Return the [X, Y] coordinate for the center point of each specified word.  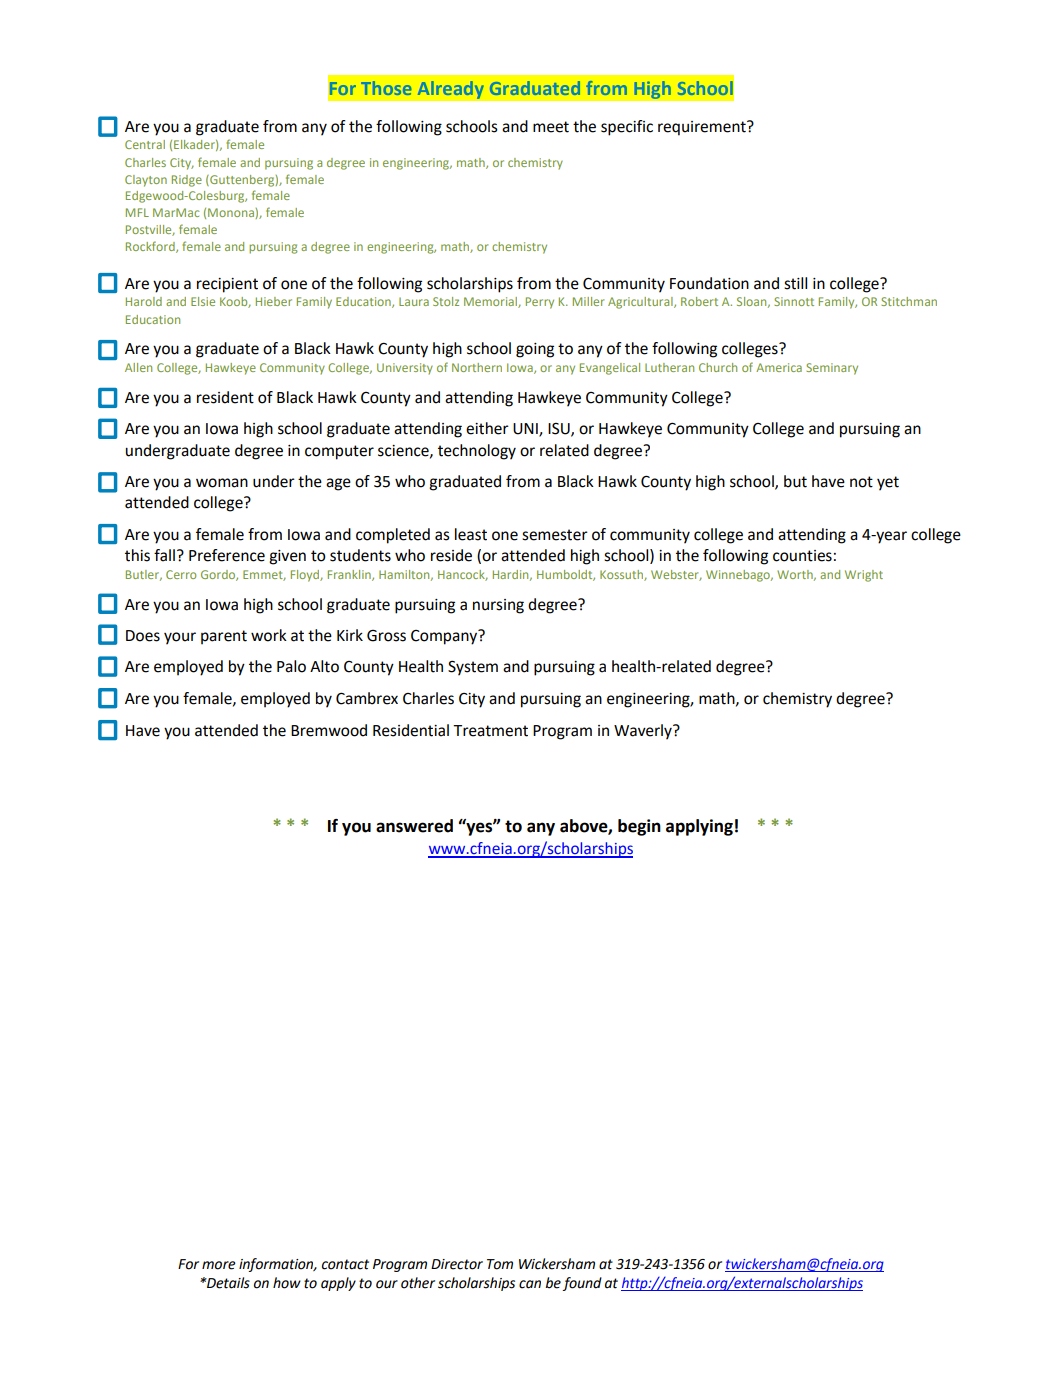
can [530, 1284]
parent [224, 637]
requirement [703, 128]
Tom [500, 1264]
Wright [864, 576]
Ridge [187, 181]
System [473, 668]
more [219, 1265]
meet [551, 127]
